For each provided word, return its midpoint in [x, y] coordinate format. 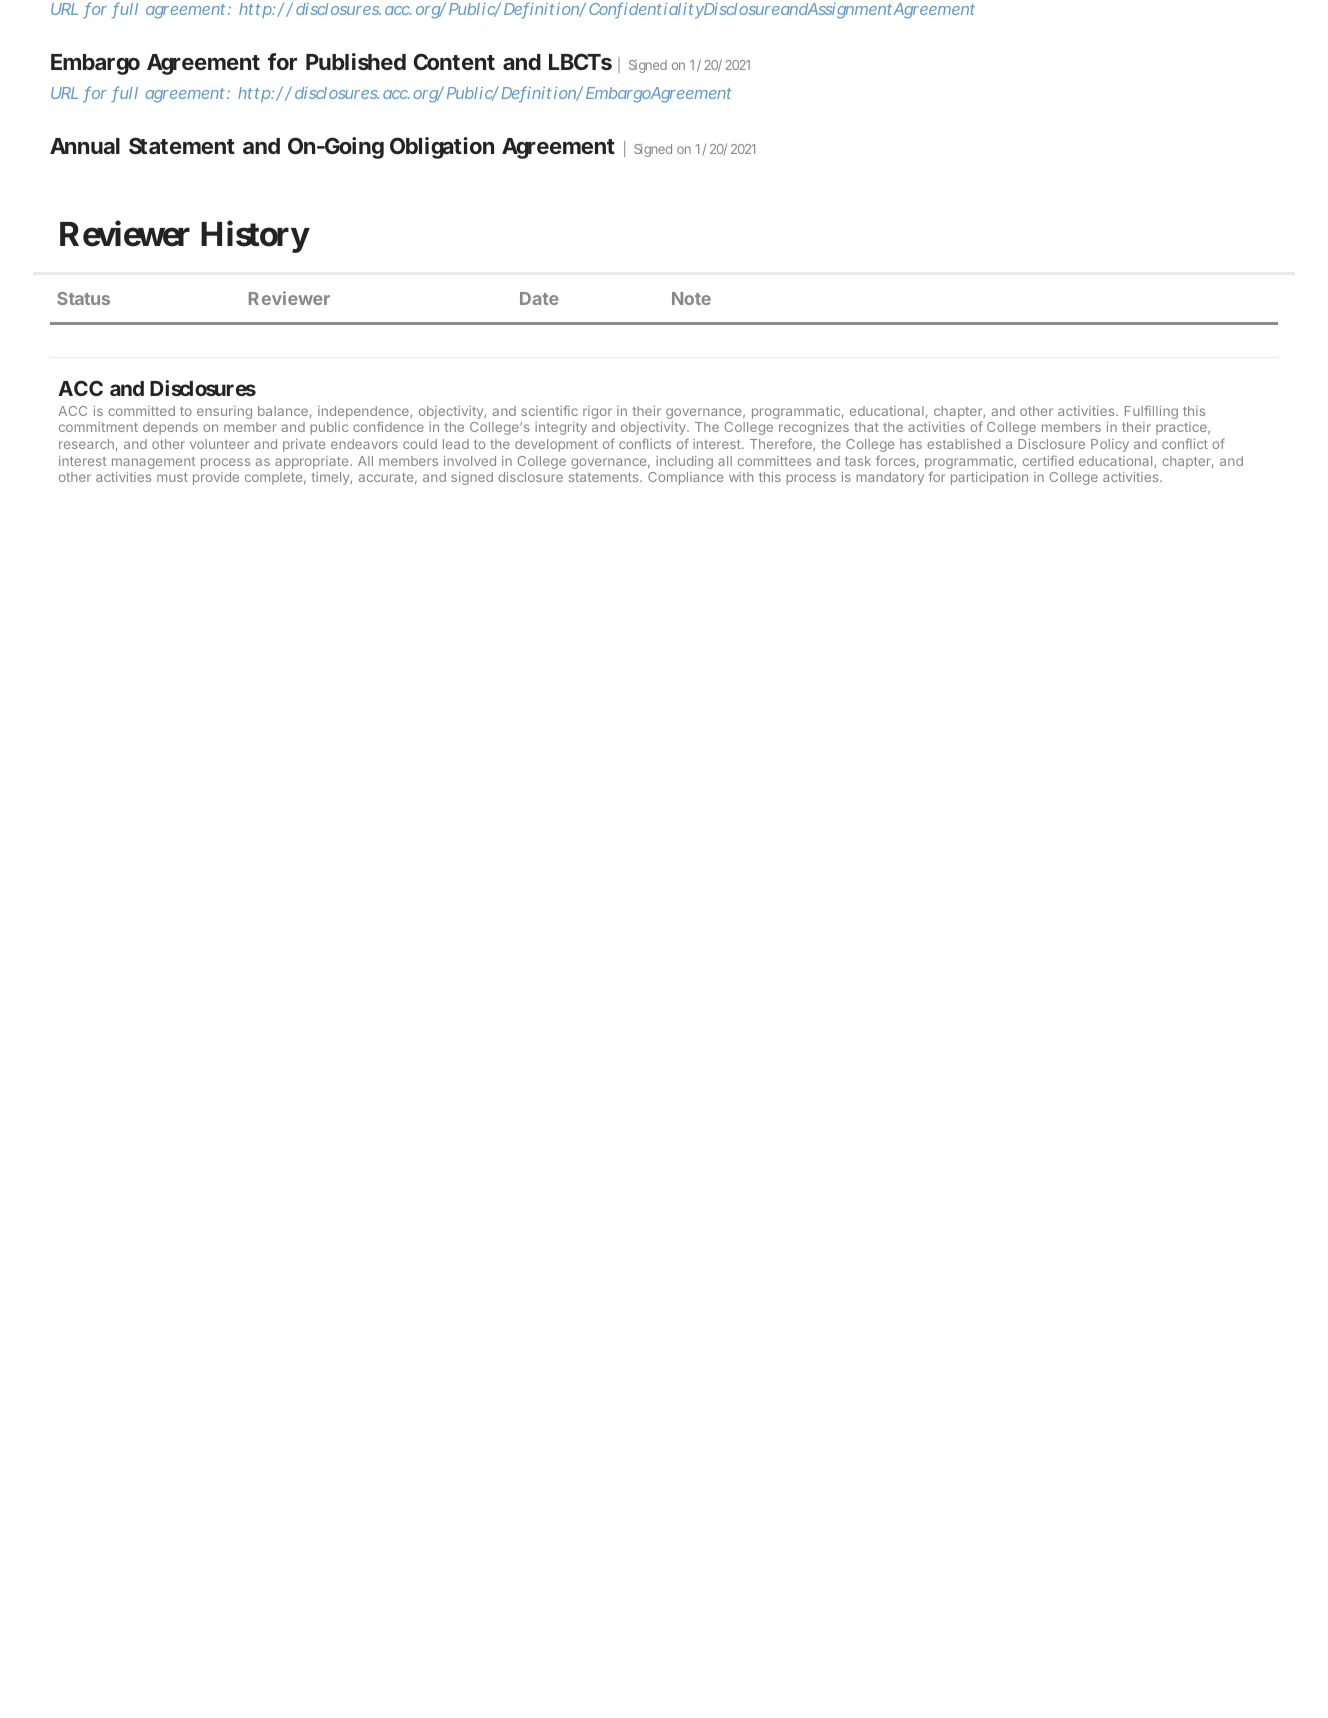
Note [691, 298]
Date [539, 298]
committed [141, 411]
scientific [549, 410]
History [255, 237]
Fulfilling [1151, 412]
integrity [561, 428]
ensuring [224, 412]
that [866, 427]
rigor [597, 412]
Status [83, 298]
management [153, 463]
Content [454, 61]
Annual [85, 146]
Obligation [442, 148]
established [964, 444]
